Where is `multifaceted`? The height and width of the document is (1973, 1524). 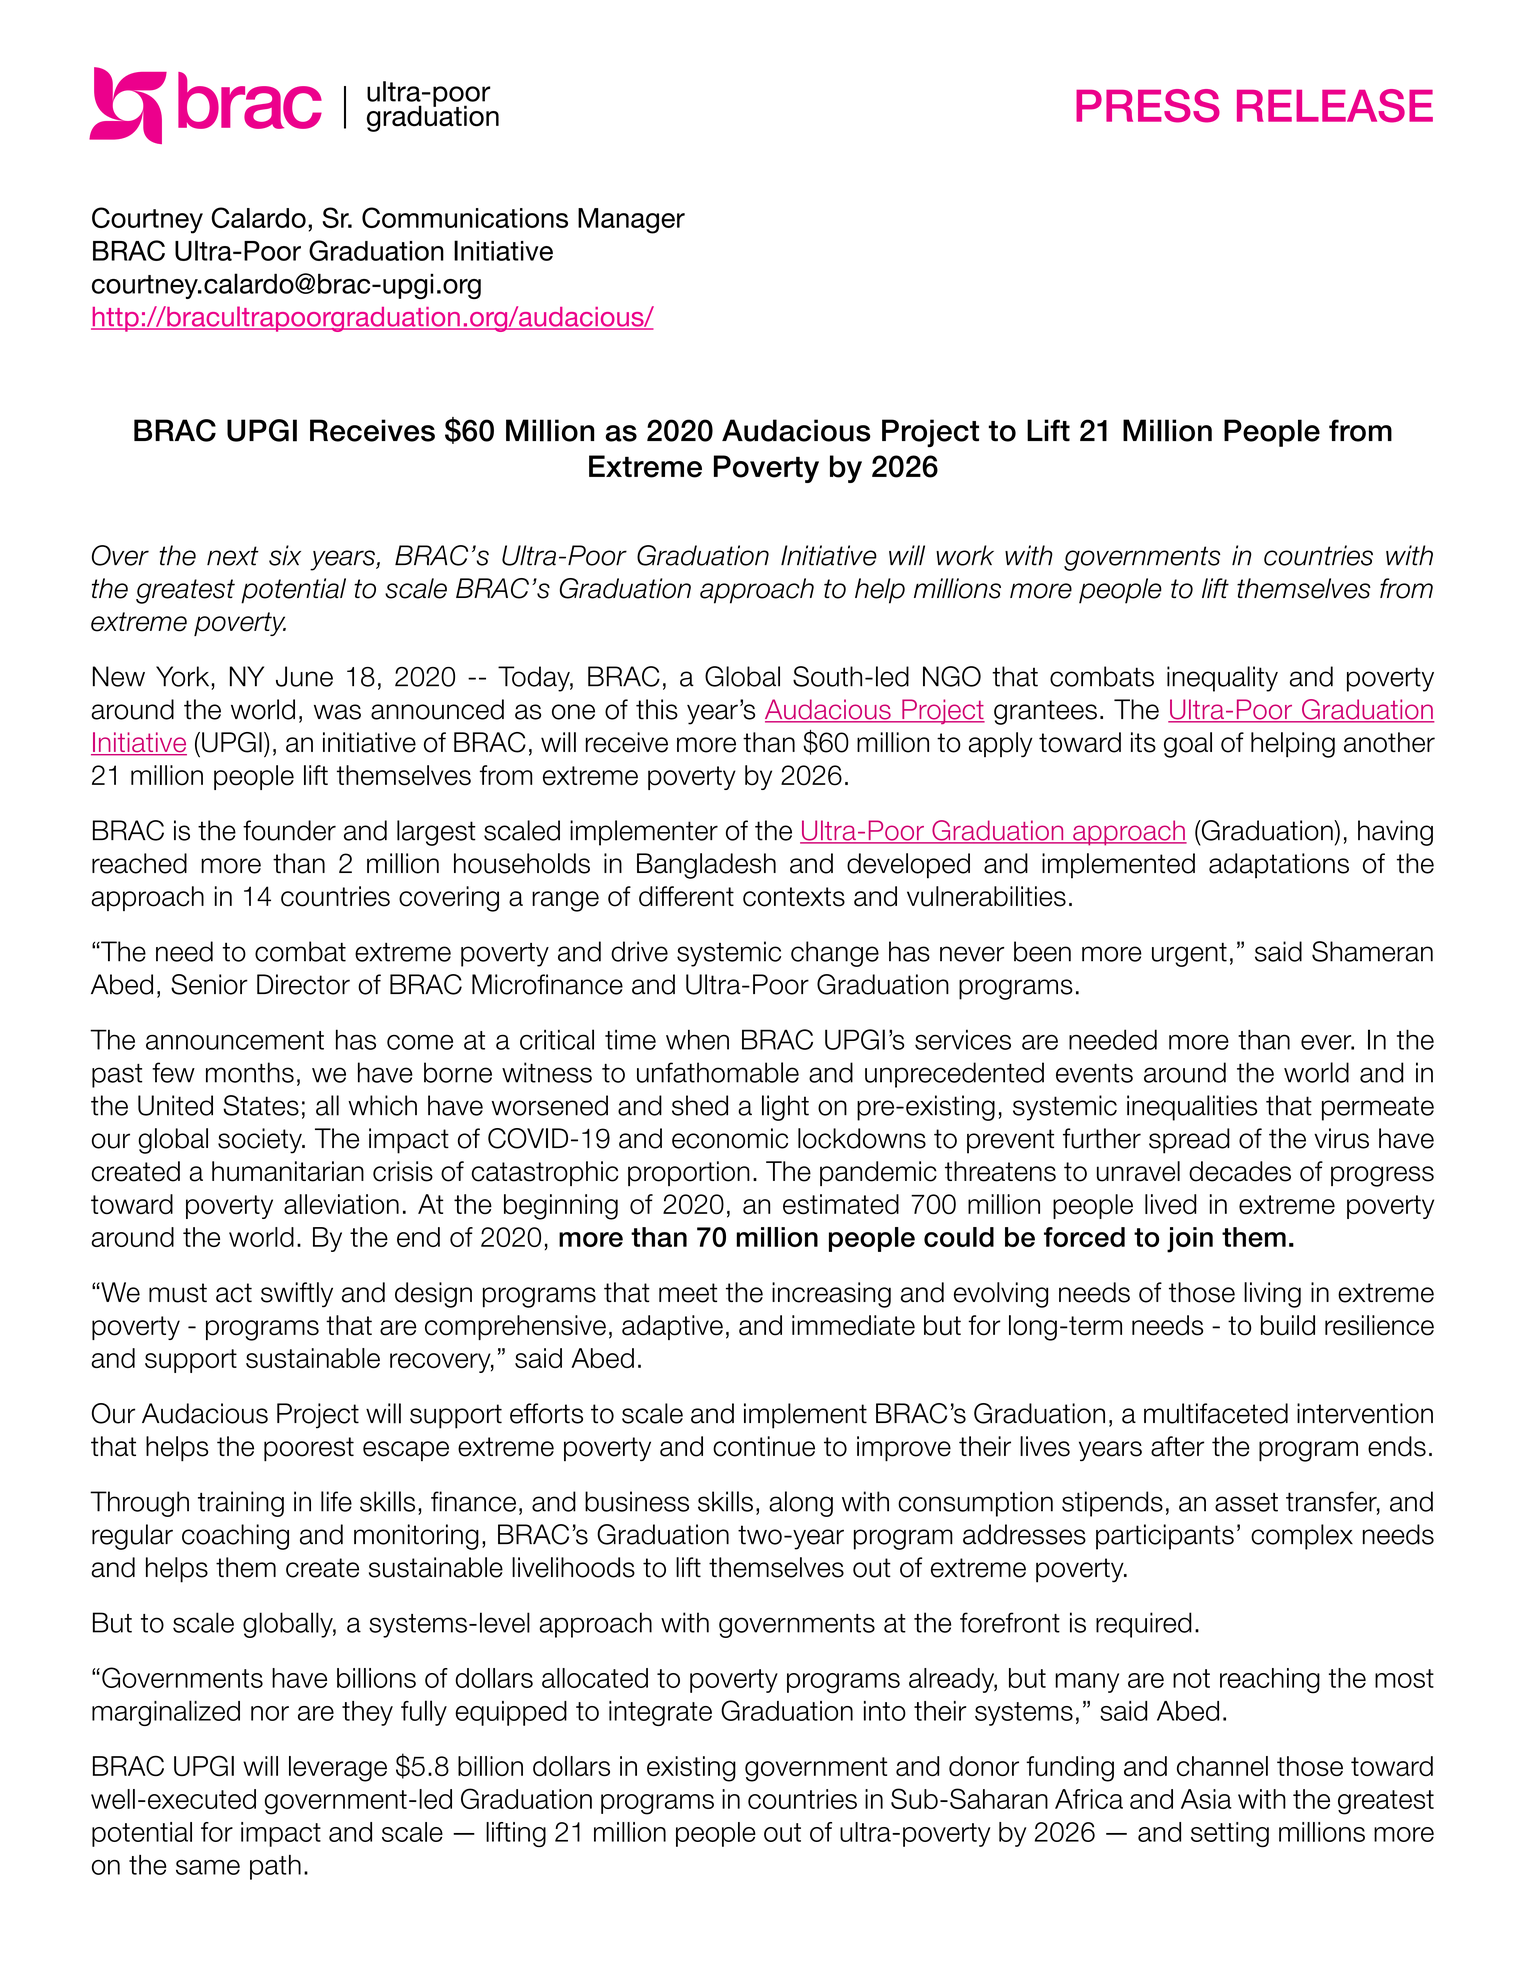
multifaceted is located at coordinates (1216, 1413).
